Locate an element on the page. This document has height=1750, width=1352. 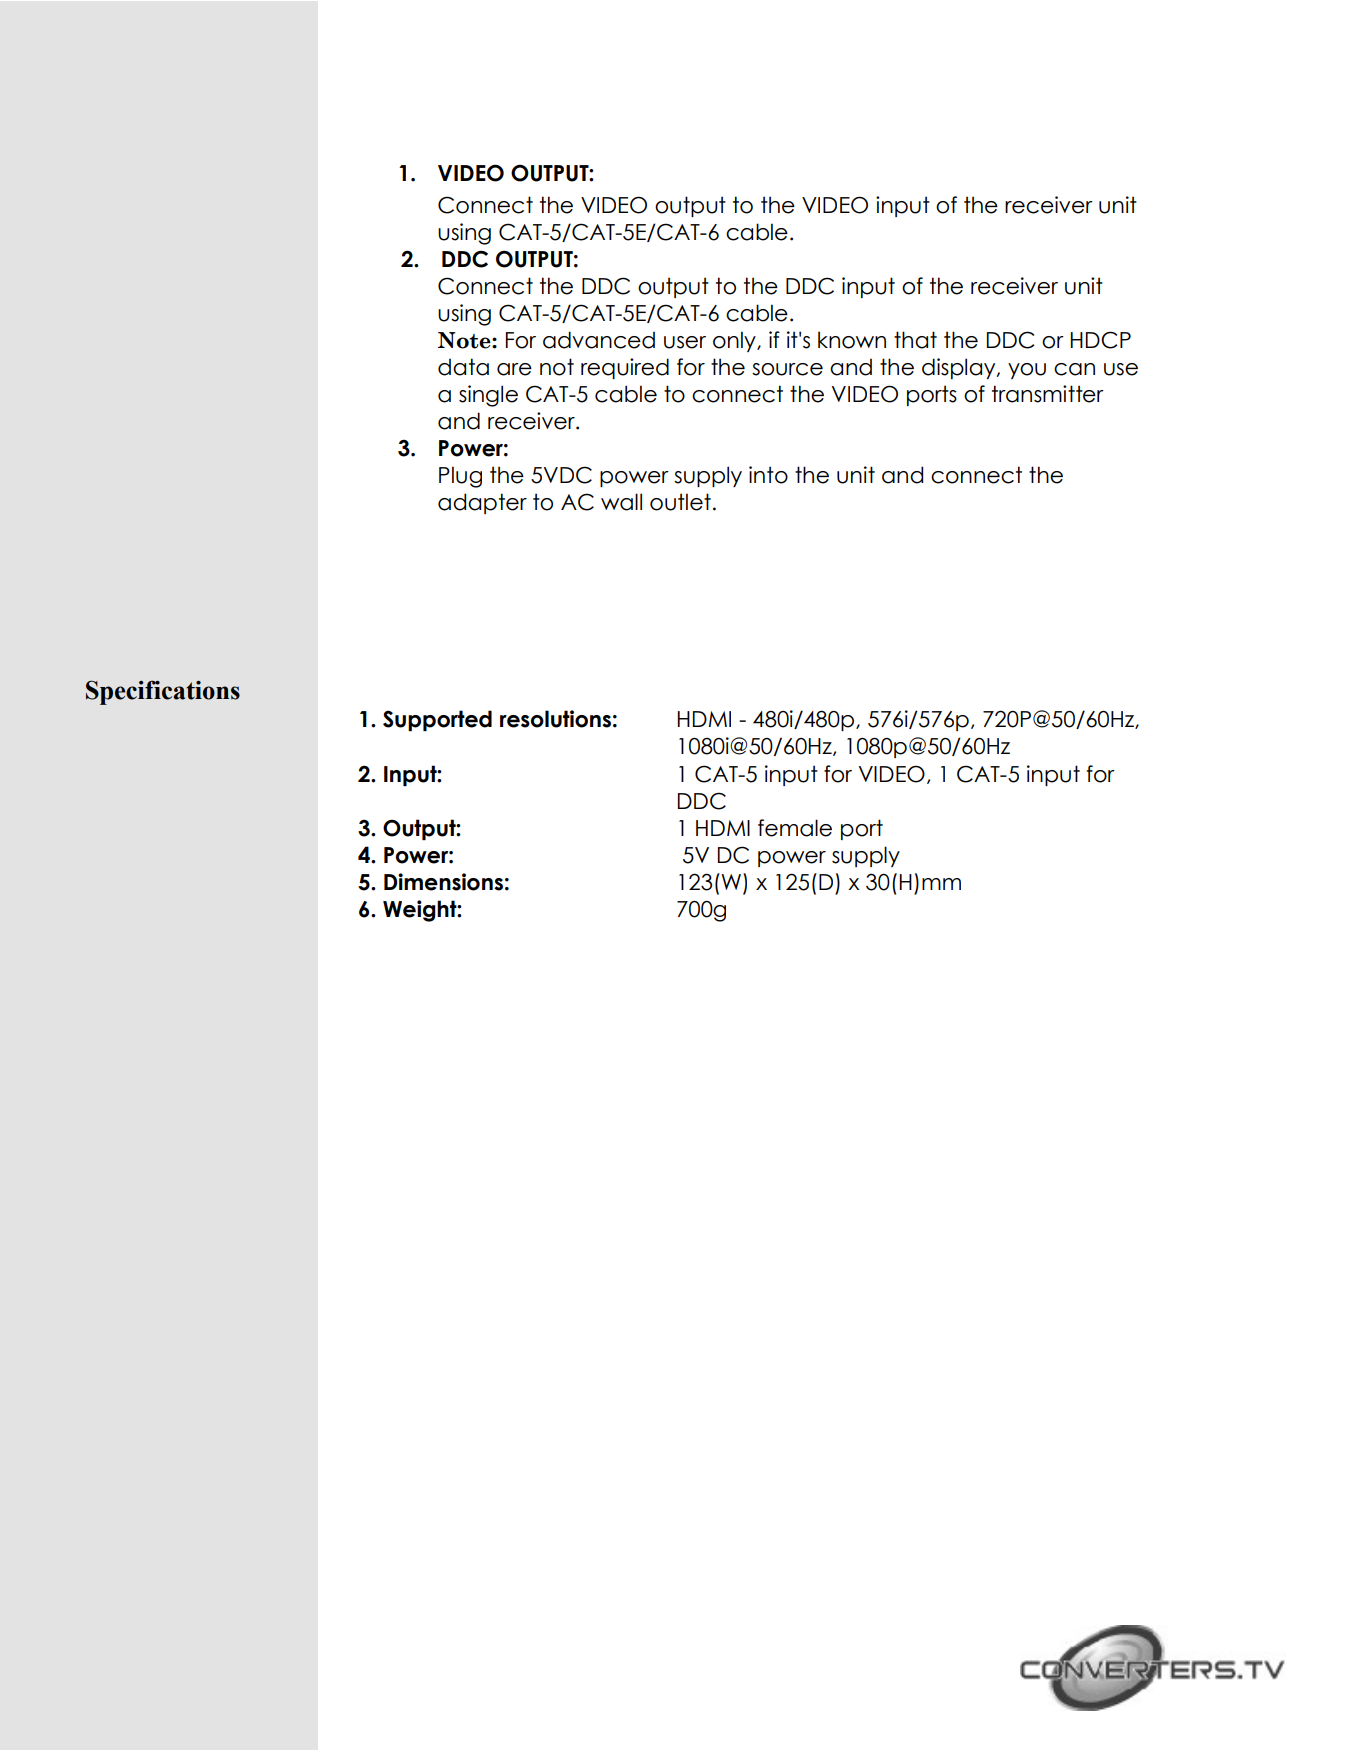
data is located at coordinates (463, 367).
